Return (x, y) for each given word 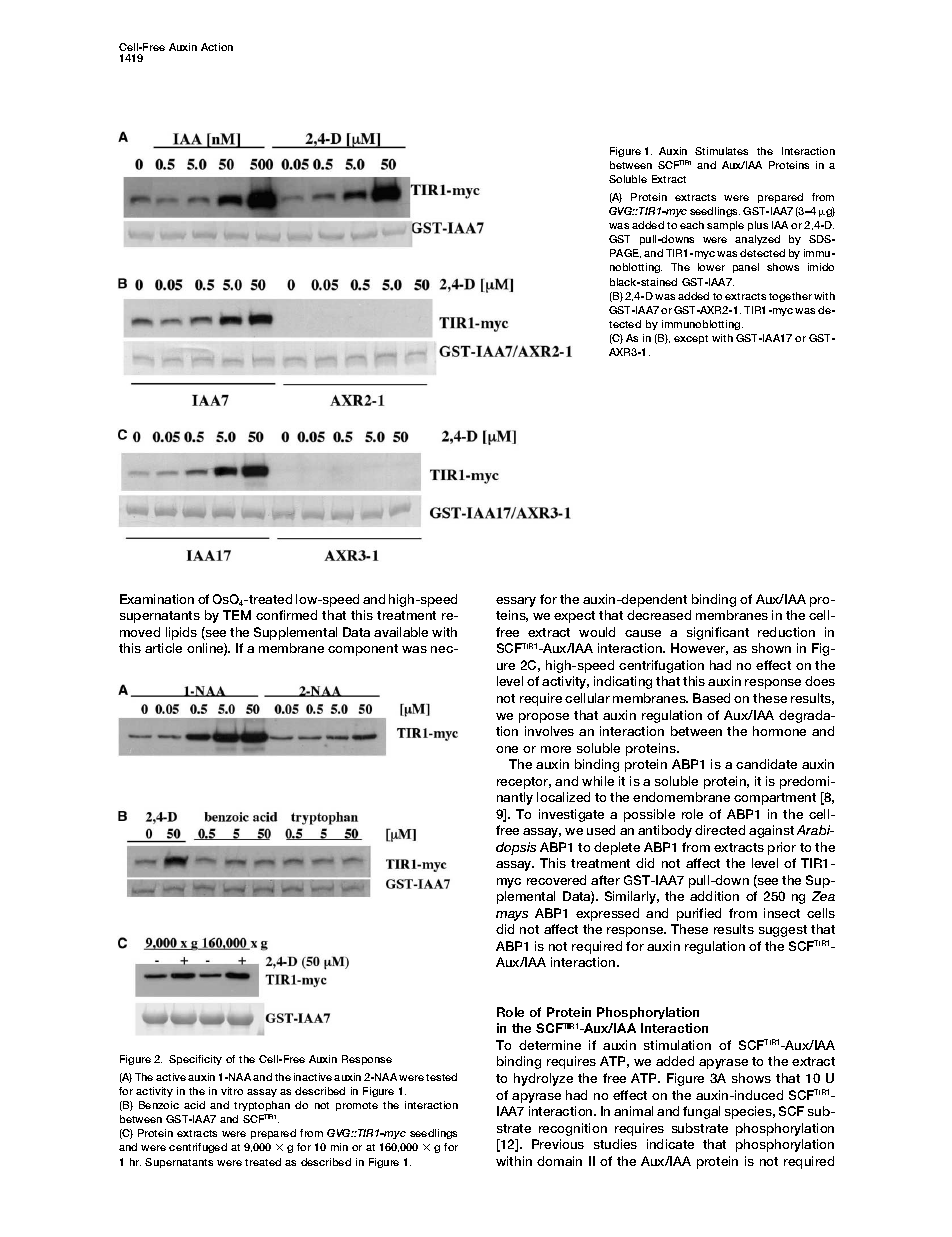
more (556, 749)
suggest (783, 931)
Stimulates (721, 151)
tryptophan (262, 1106)
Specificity (195, 1060)
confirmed (286, 615)
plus (758, 226)
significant (718, 633)
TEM (237, 615)
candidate (766, 764)
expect (574, 617)
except (691, 339)
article (163, 648)
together (790, 297)
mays (512, 916)
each (692, 225)
